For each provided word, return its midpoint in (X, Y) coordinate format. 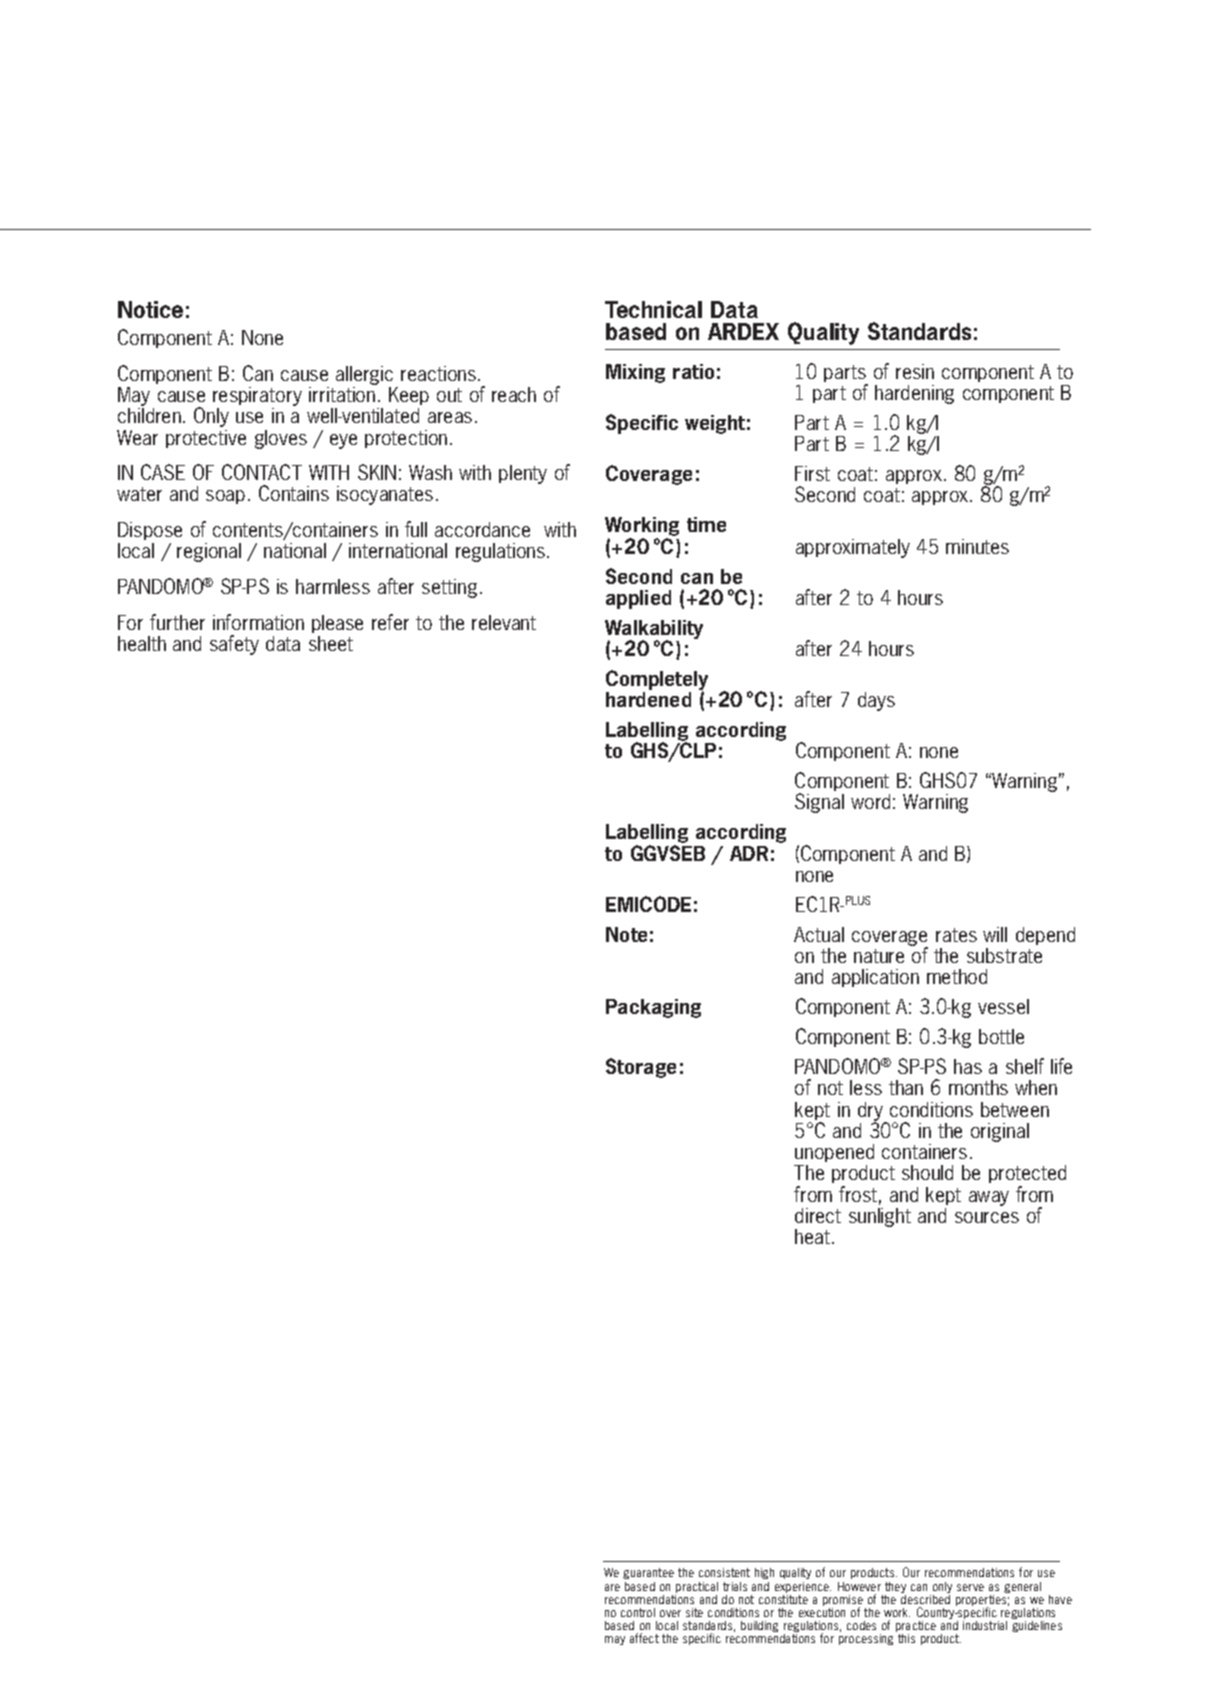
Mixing (635, 373)
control (638, 1612)
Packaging (653, 1008)
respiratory (257, 396)
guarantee (648, 1573)
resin (915, 371)
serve (970, 1587)
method (957, 976)
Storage (641, 1068)
